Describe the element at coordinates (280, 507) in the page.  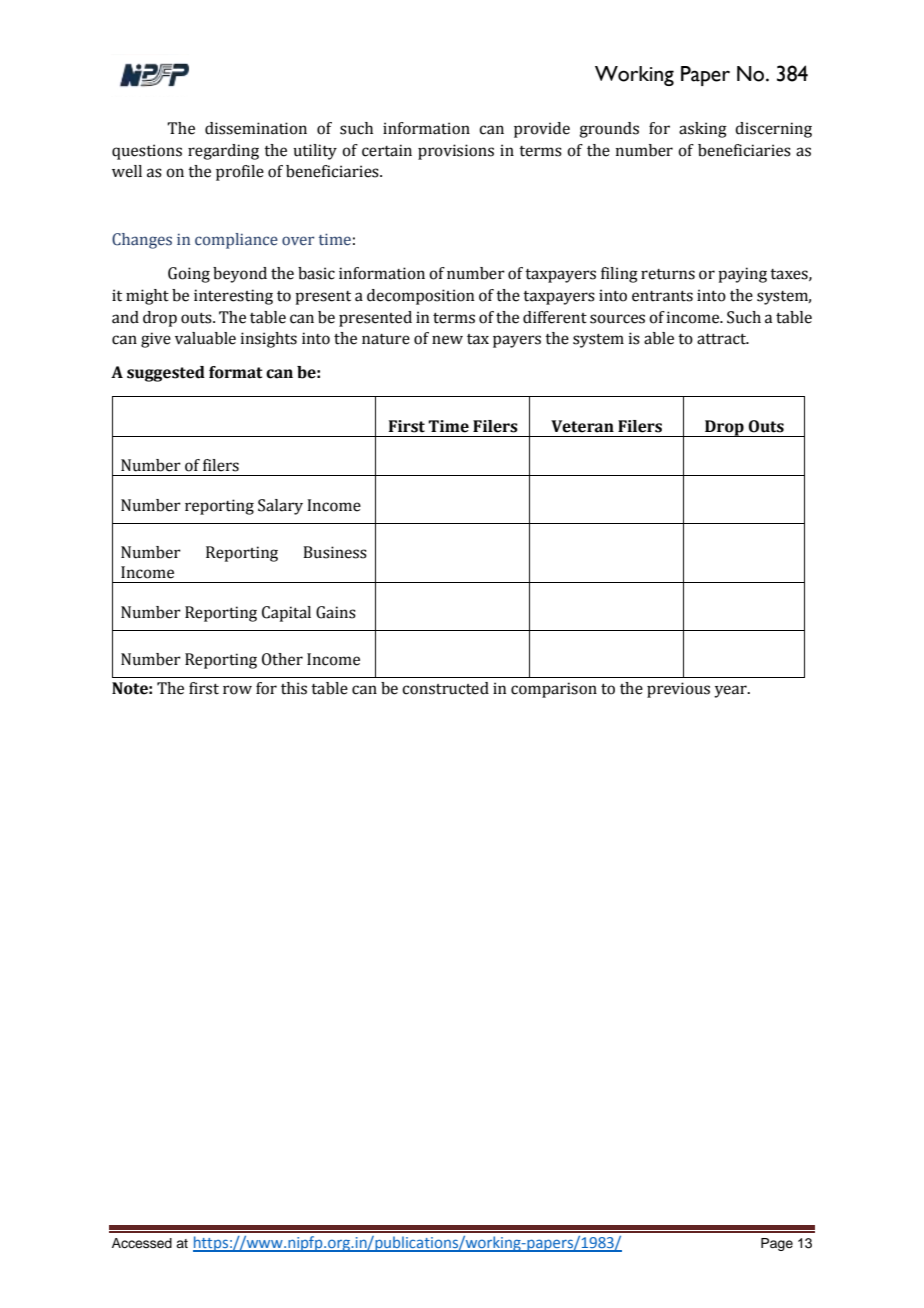
I see `Salary` at that location.
